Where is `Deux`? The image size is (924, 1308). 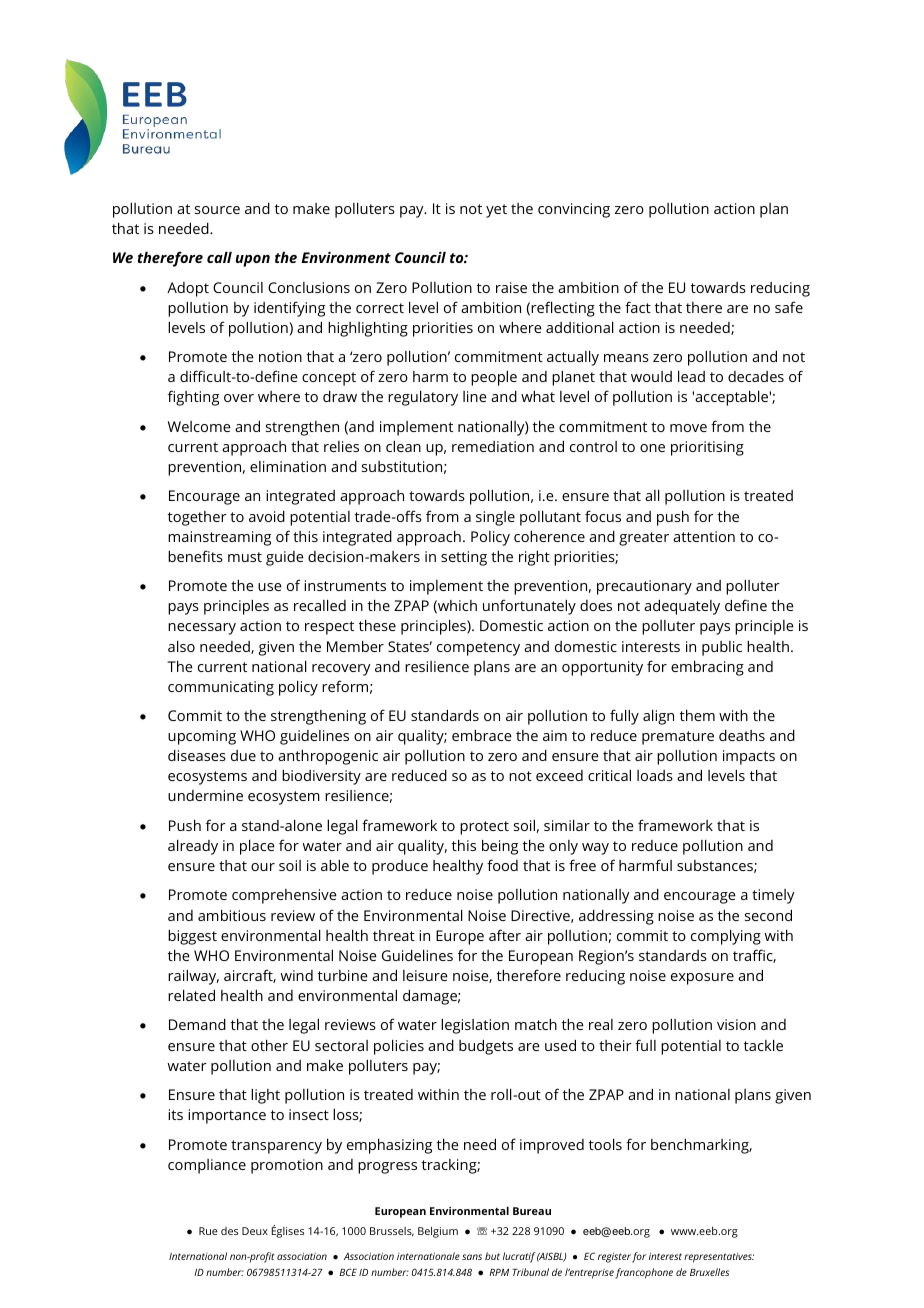
Deux is located at coordinates (255, 1231).
